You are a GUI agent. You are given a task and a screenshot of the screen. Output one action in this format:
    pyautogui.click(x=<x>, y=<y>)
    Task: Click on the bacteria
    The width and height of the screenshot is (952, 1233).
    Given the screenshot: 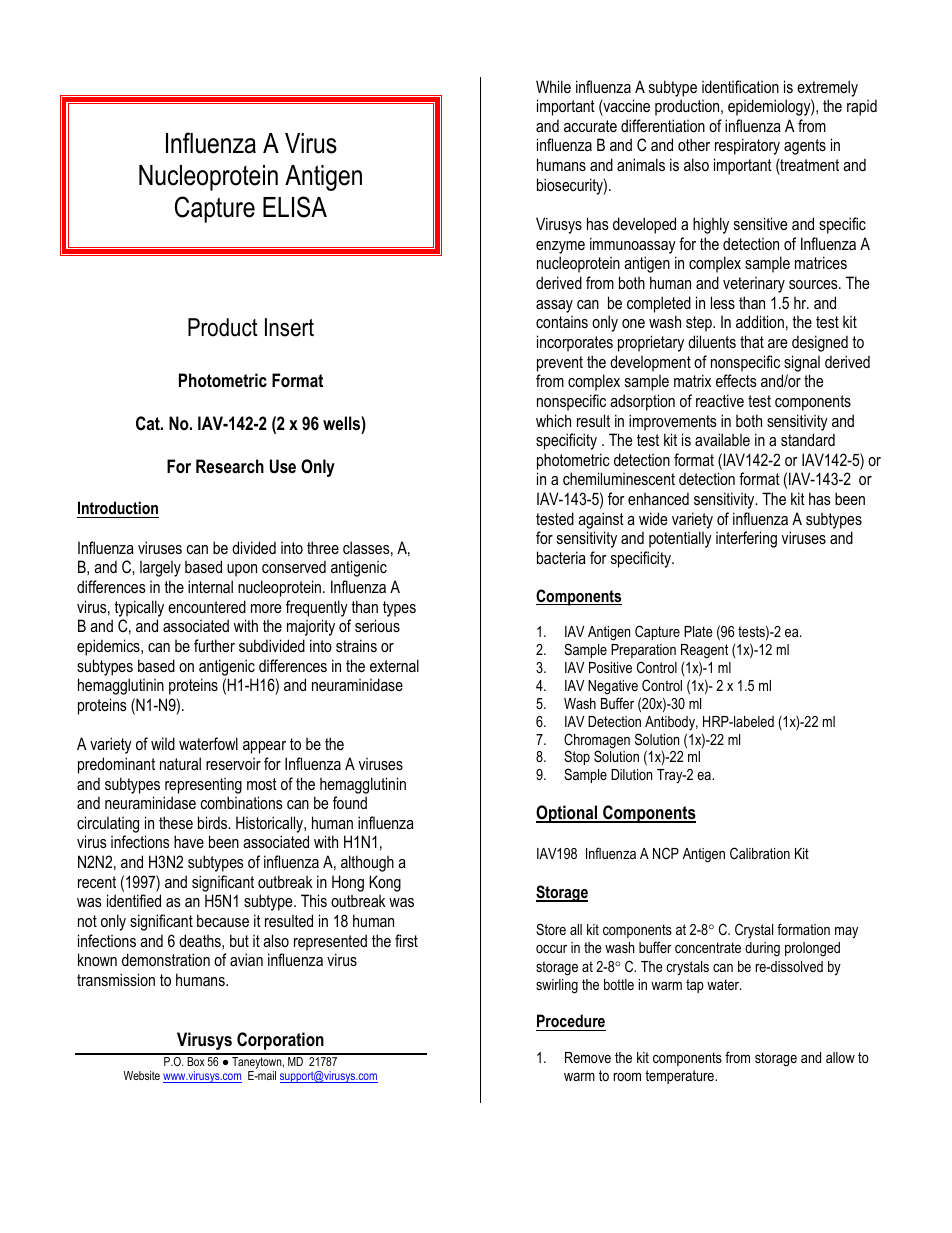 What is the action you would take?
    pyautogui.click(x=561, y=557)
